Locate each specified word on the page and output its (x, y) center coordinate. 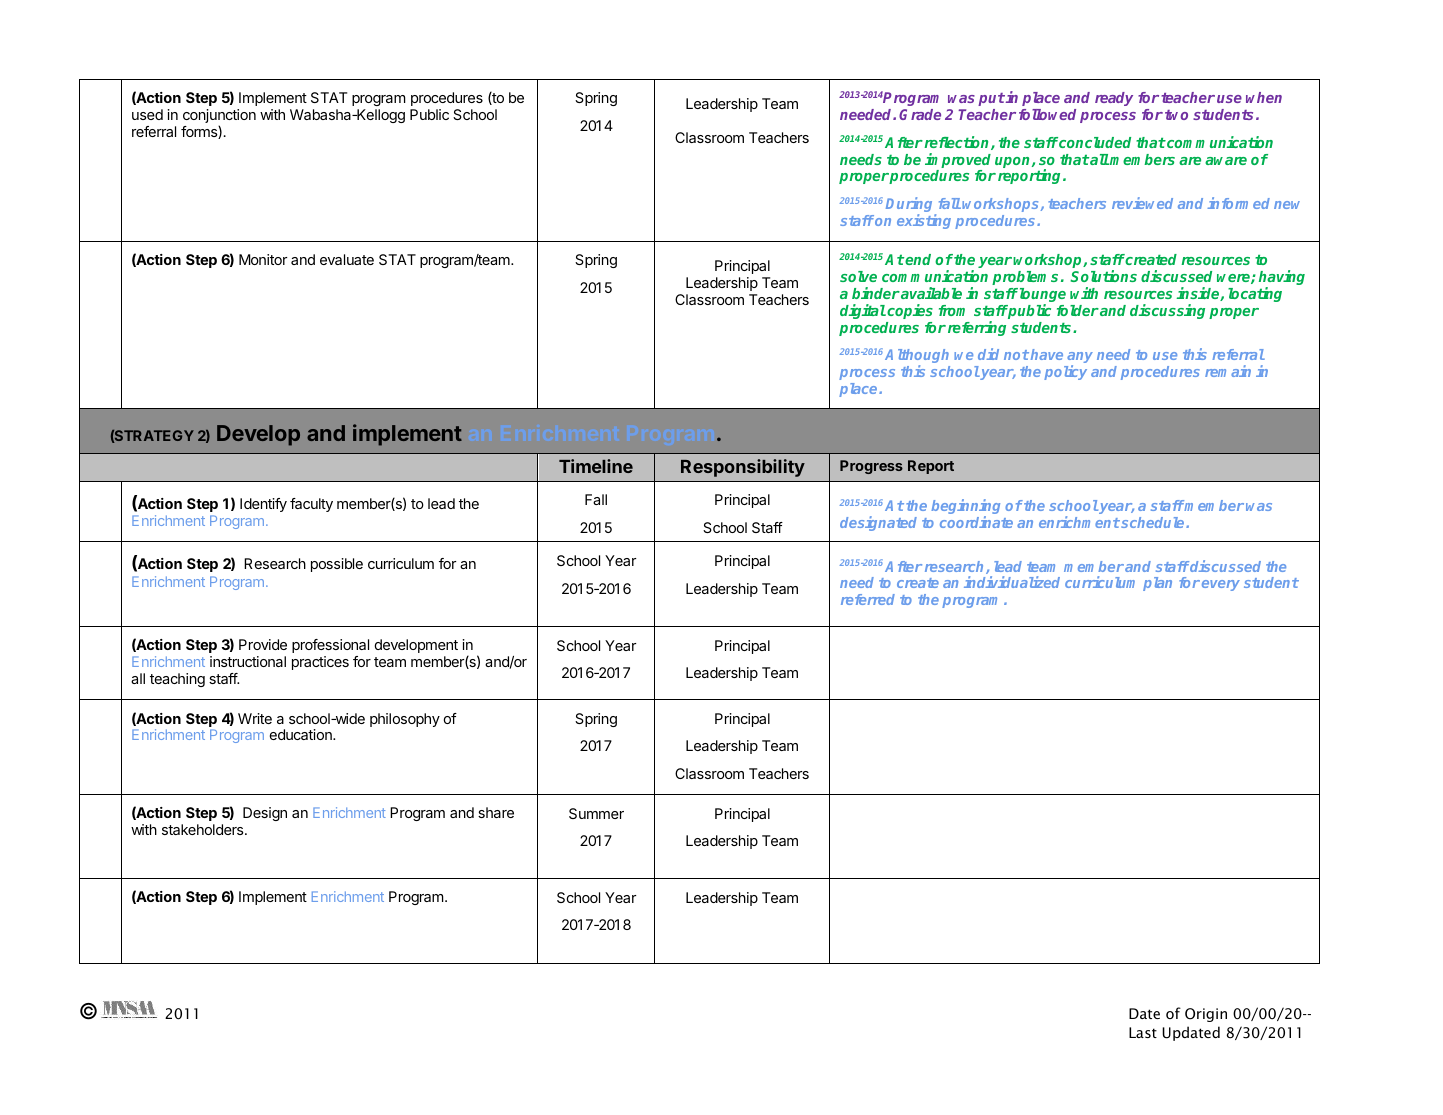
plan (1157, 584)
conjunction (219, 117)
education (302, 734)
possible (337, 565)
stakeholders (204, 829)
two (1176, 115)
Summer (596, 813)
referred (868, 599)
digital (863, 311)
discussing (1167, 311)
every (1221, 585)
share (496, 812)
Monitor (263, 259)
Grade (920, 114)
